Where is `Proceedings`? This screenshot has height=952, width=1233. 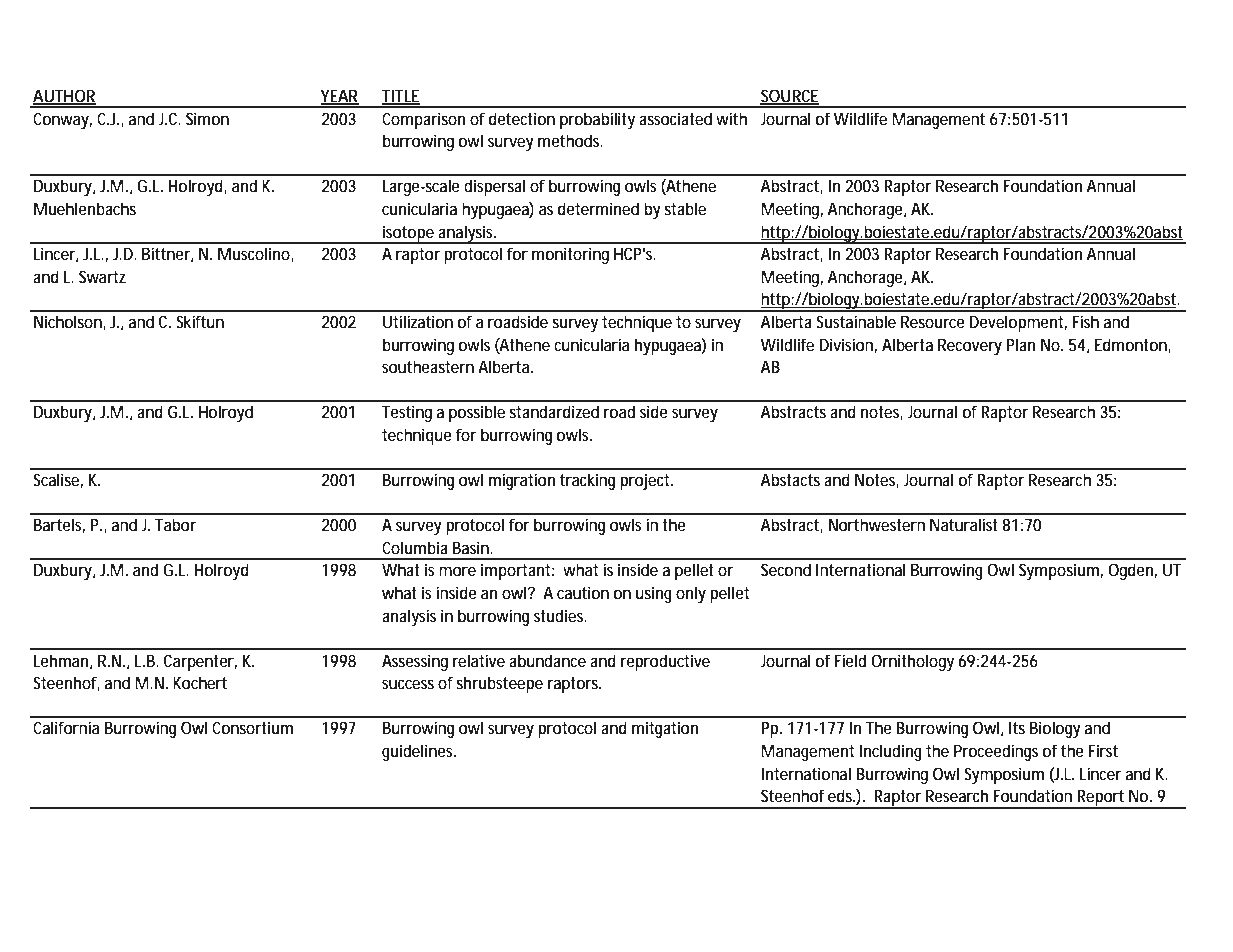 Proceedings is located at coordinates (996, 752).
